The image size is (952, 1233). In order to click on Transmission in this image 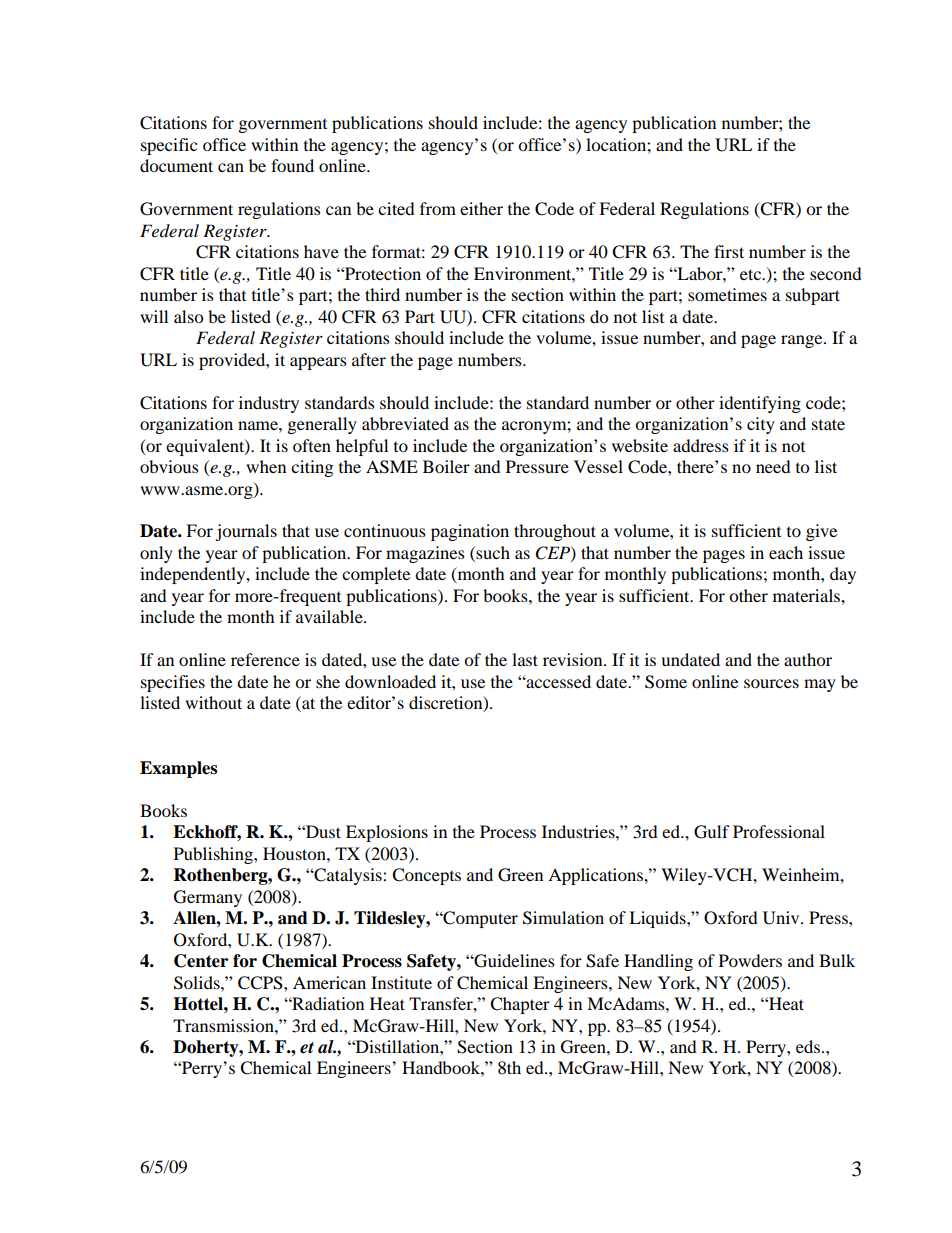, I will do `click(224, 1025)`.
